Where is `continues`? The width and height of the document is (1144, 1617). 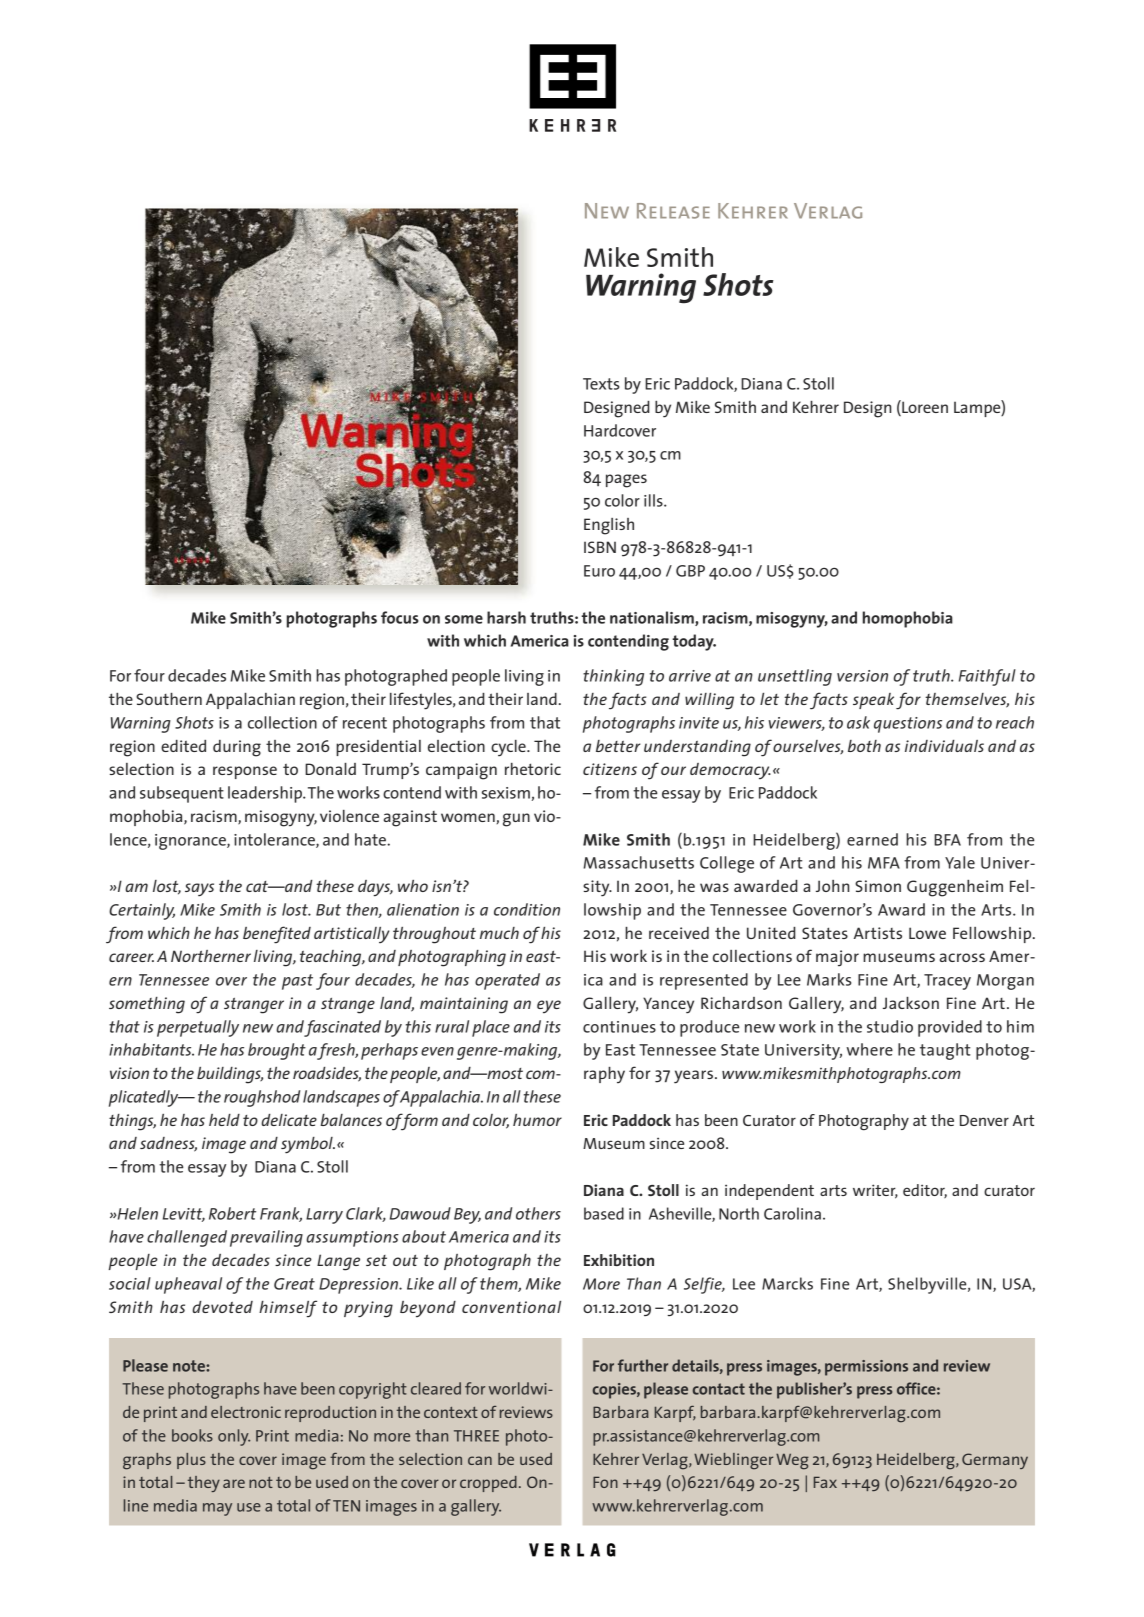 continues is located at coordinates (619, 1027).
